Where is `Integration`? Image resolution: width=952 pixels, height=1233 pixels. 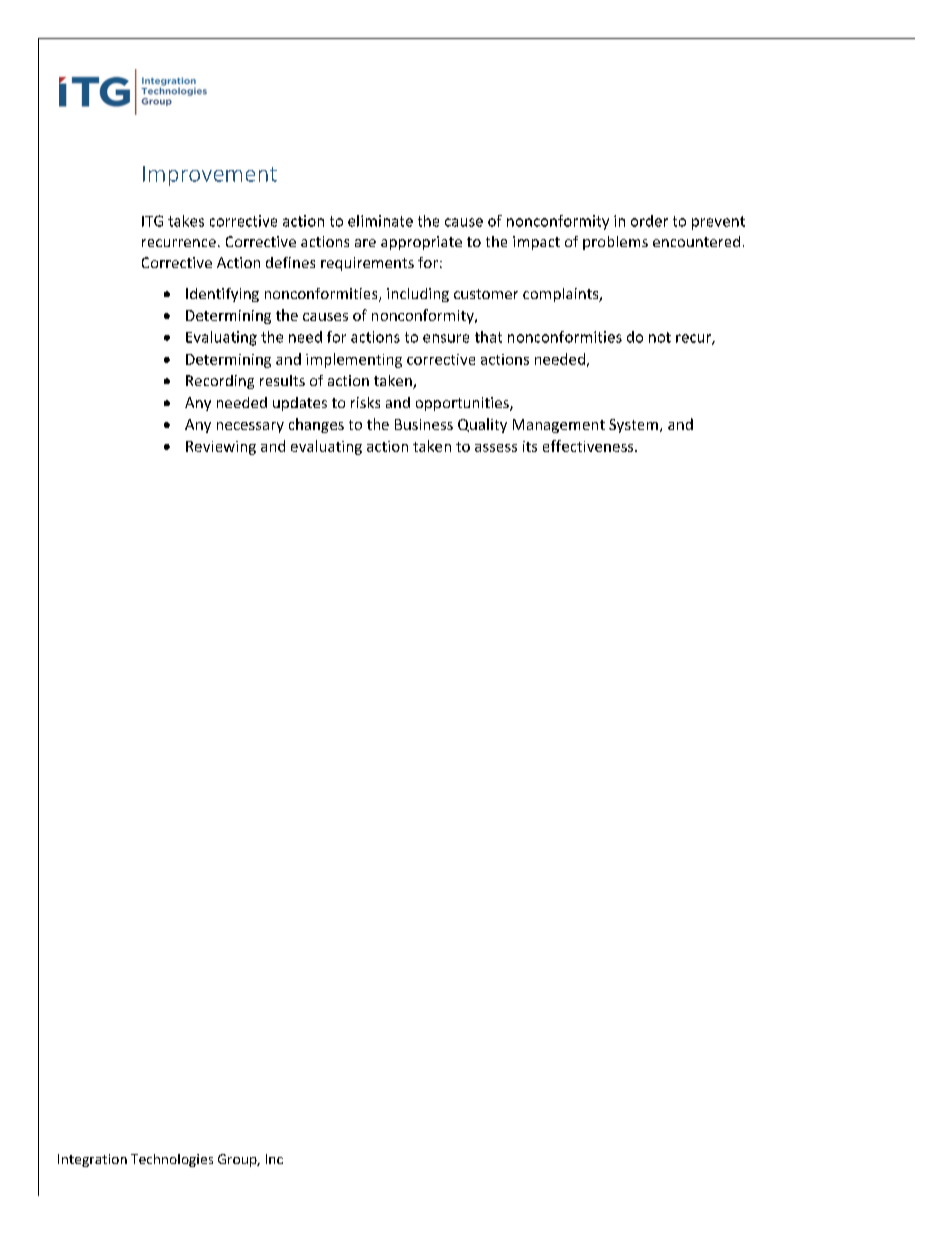
Integration is located at coordinates (92, 1160).
